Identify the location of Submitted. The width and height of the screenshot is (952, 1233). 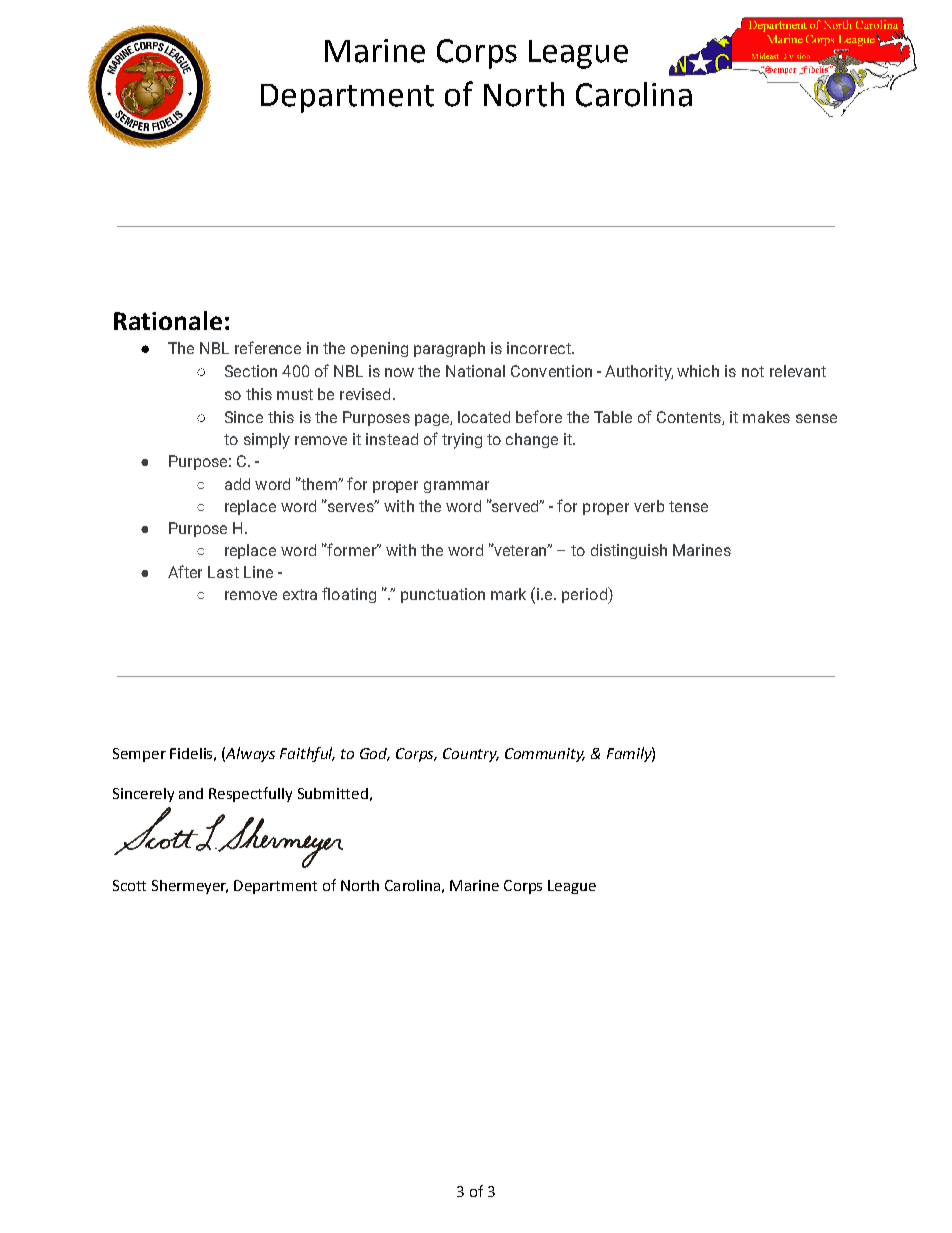
(333, 793).
